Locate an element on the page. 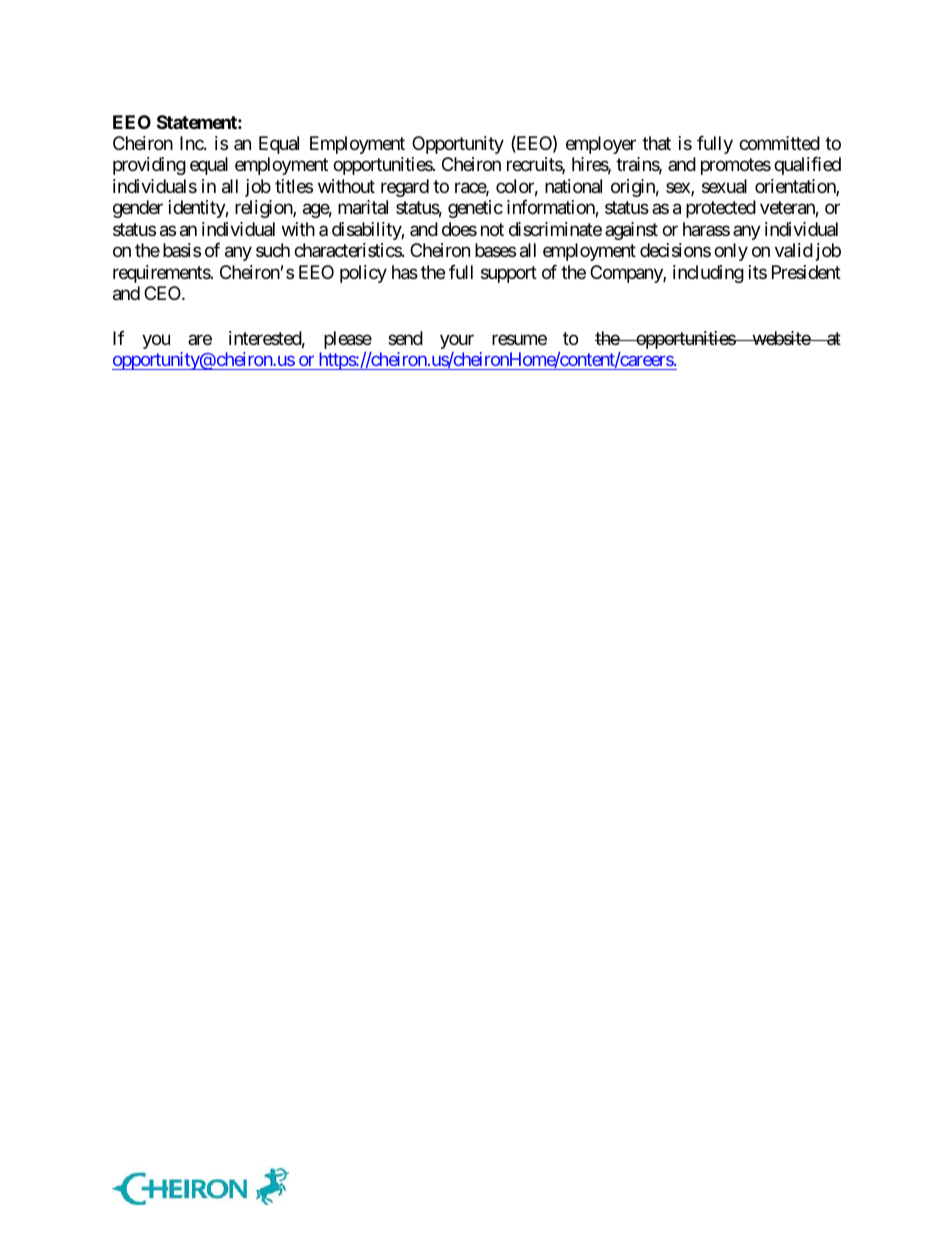  please is located at coordinates (348, 340).
